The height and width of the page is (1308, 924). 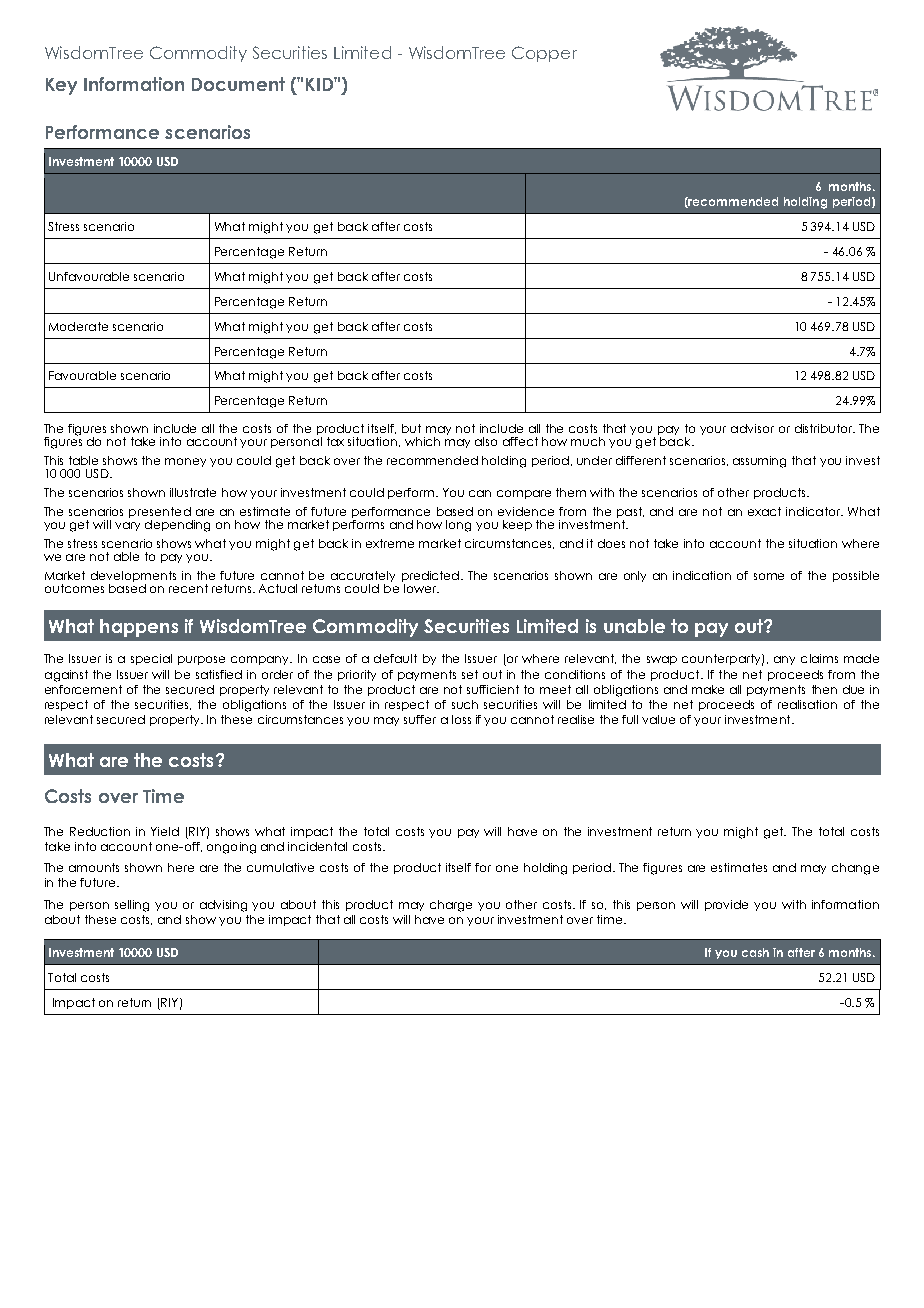 I want to click on selling, so click(x=132, y=906).
